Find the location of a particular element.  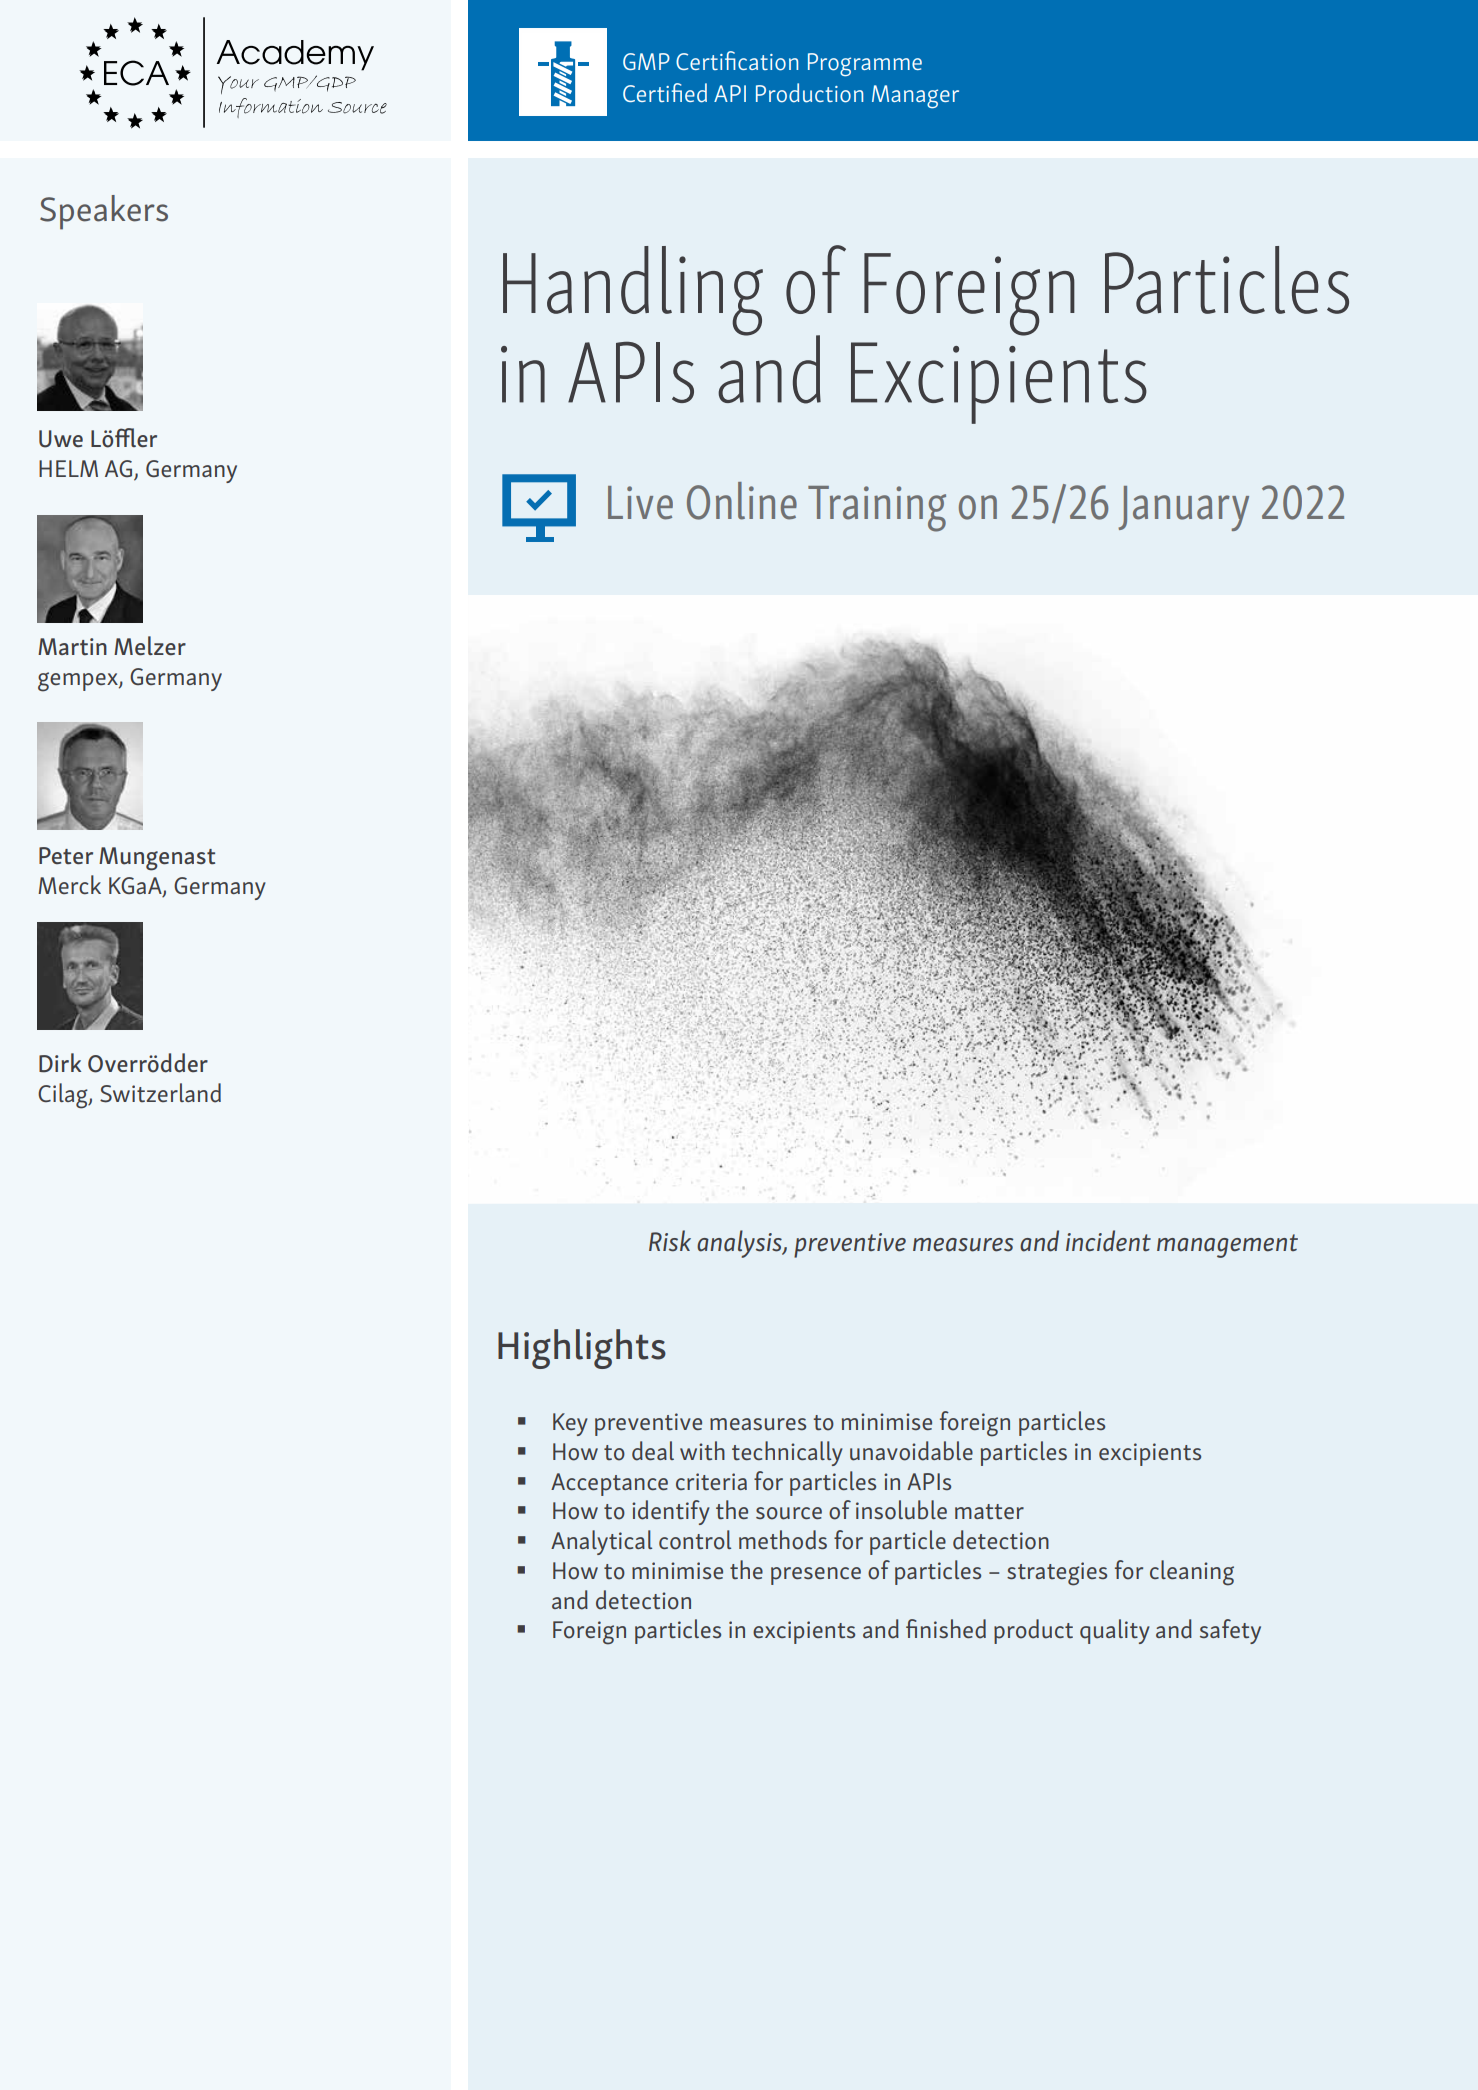

Analytical is located at coordinates (601, 1542).
